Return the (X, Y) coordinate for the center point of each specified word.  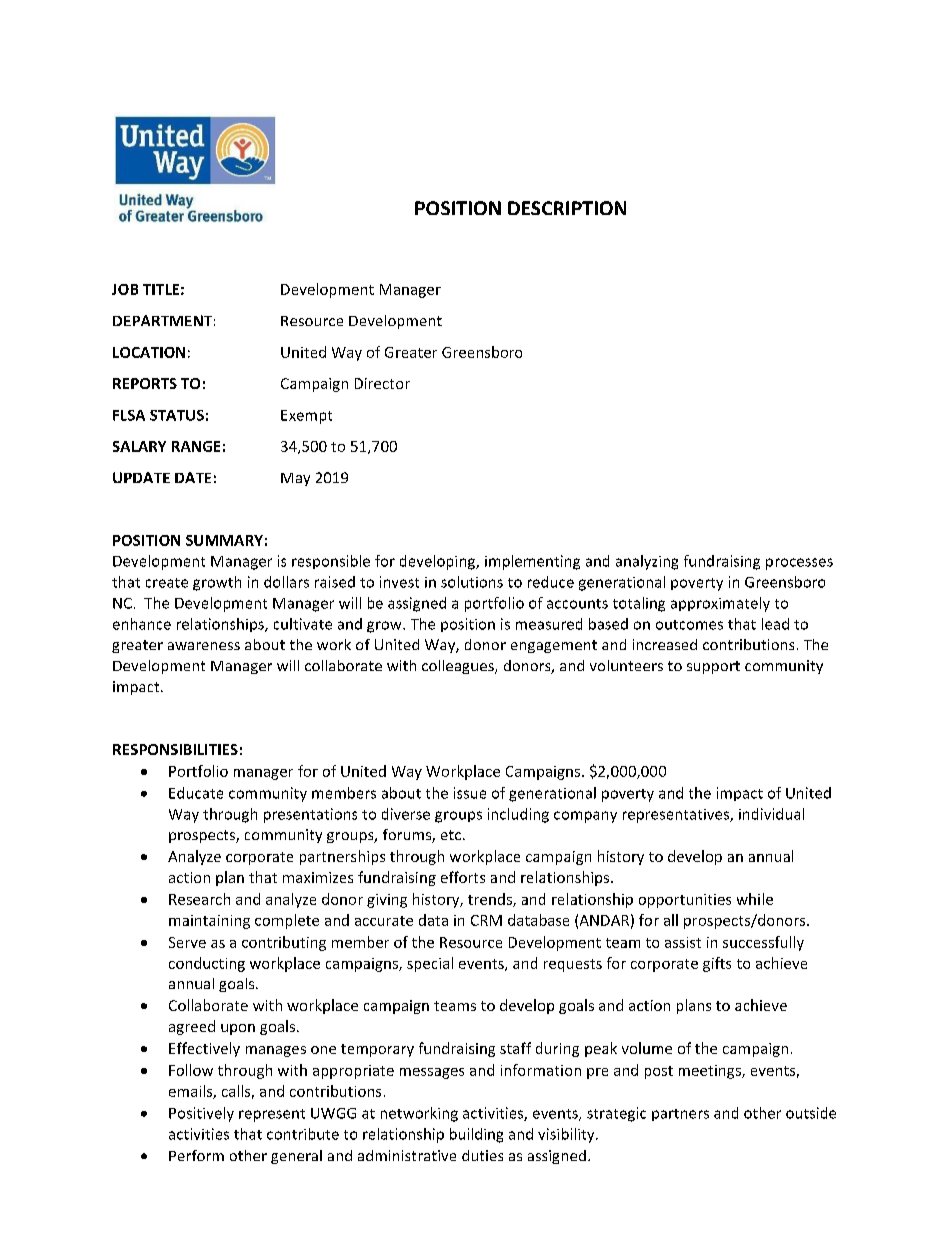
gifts (717, 964)
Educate (196, 793)
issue (470, 793)
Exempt (306, 417)
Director (382, 383)
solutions (472, 582)
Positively (201, 1114)
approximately (720, 604)
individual (771, 814)
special (430, 964)
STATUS (177, 415)
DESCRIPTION (567, 208)
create (167, 583)
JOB (125, 289)
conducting (207, 964)
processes (799, 564)
